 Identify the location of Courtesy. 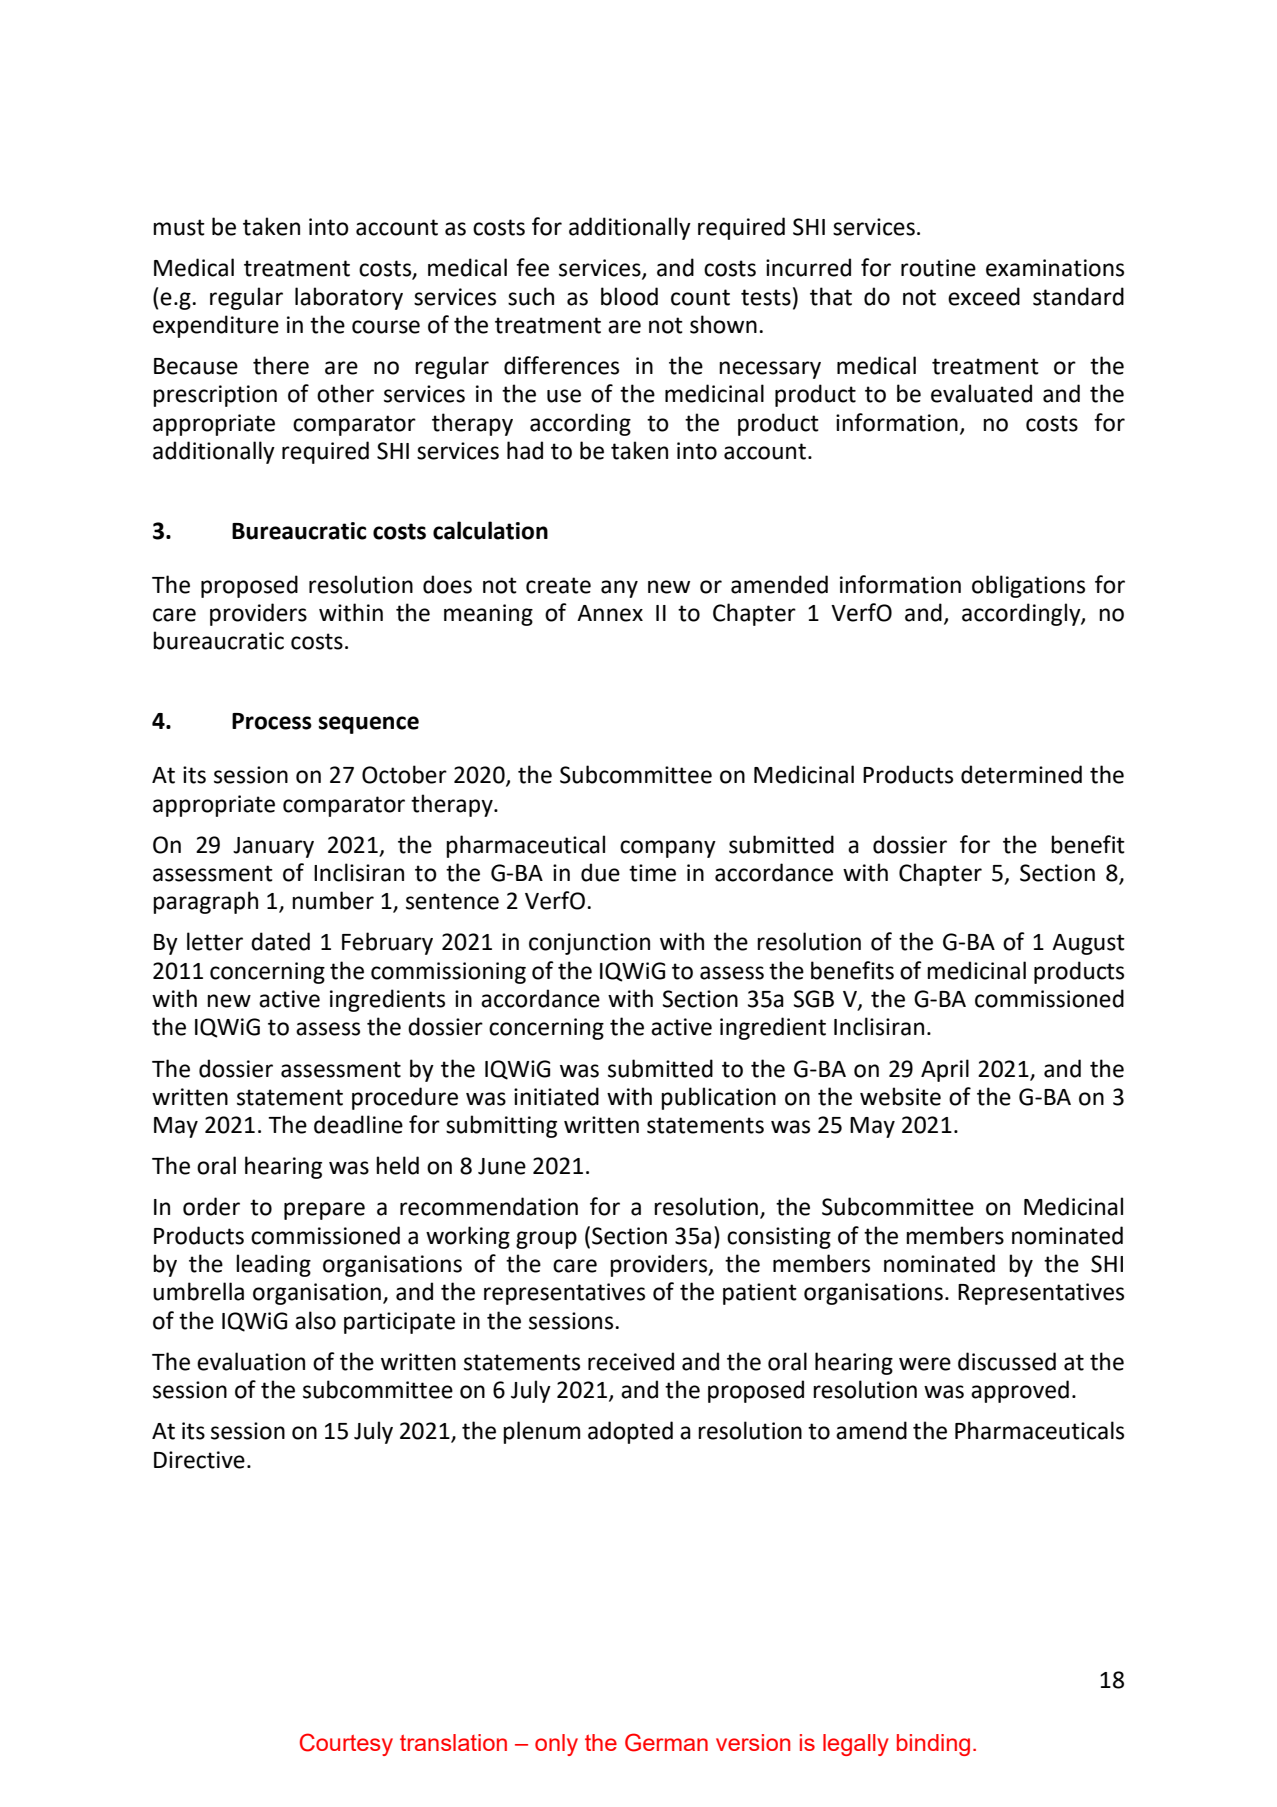
(346, 1744).
